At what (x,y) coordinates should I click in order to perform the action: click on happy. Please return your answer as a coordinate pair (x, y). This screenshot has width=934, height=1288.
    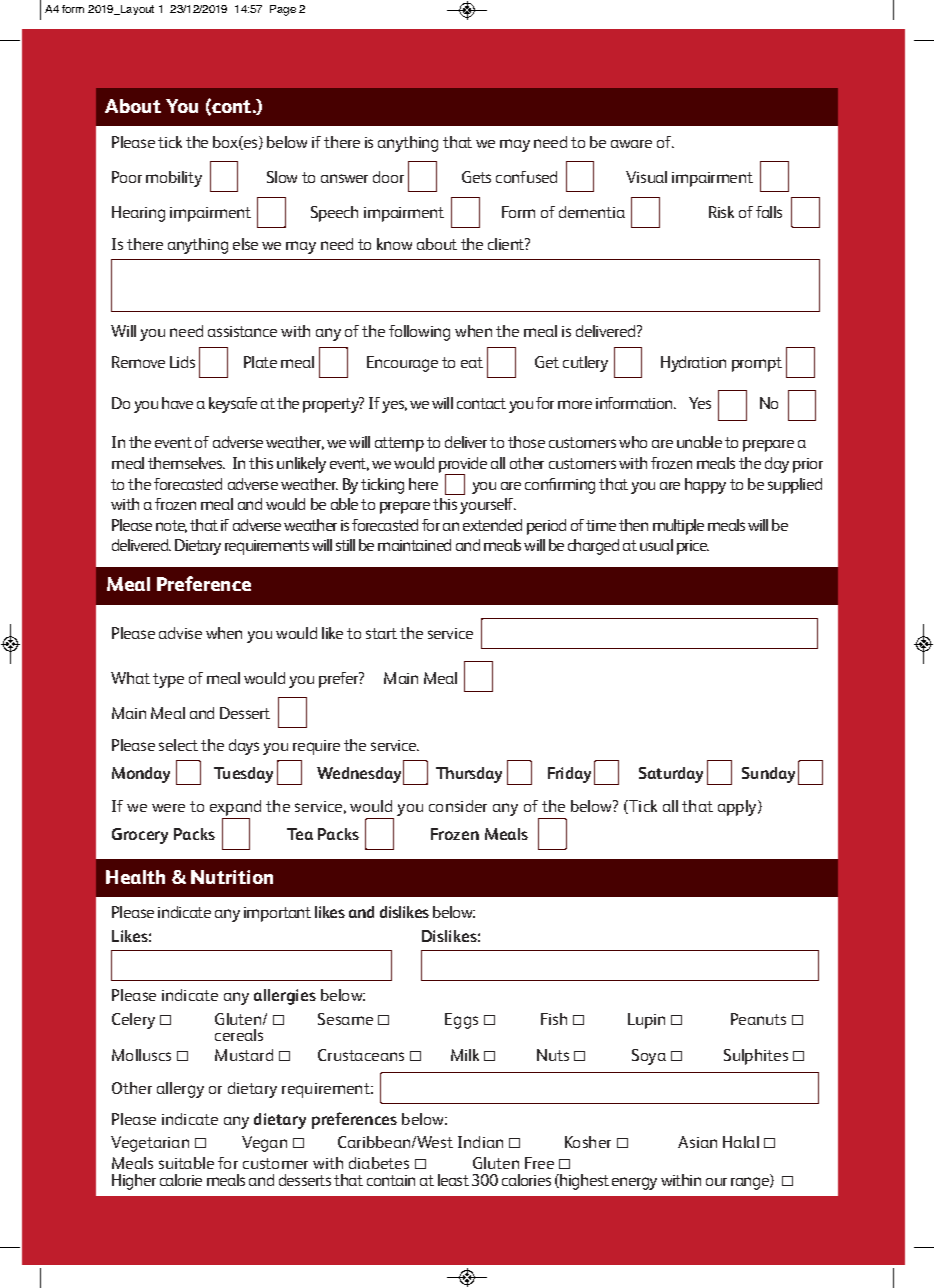
    Looking at the image, I should click on (705, 486).
